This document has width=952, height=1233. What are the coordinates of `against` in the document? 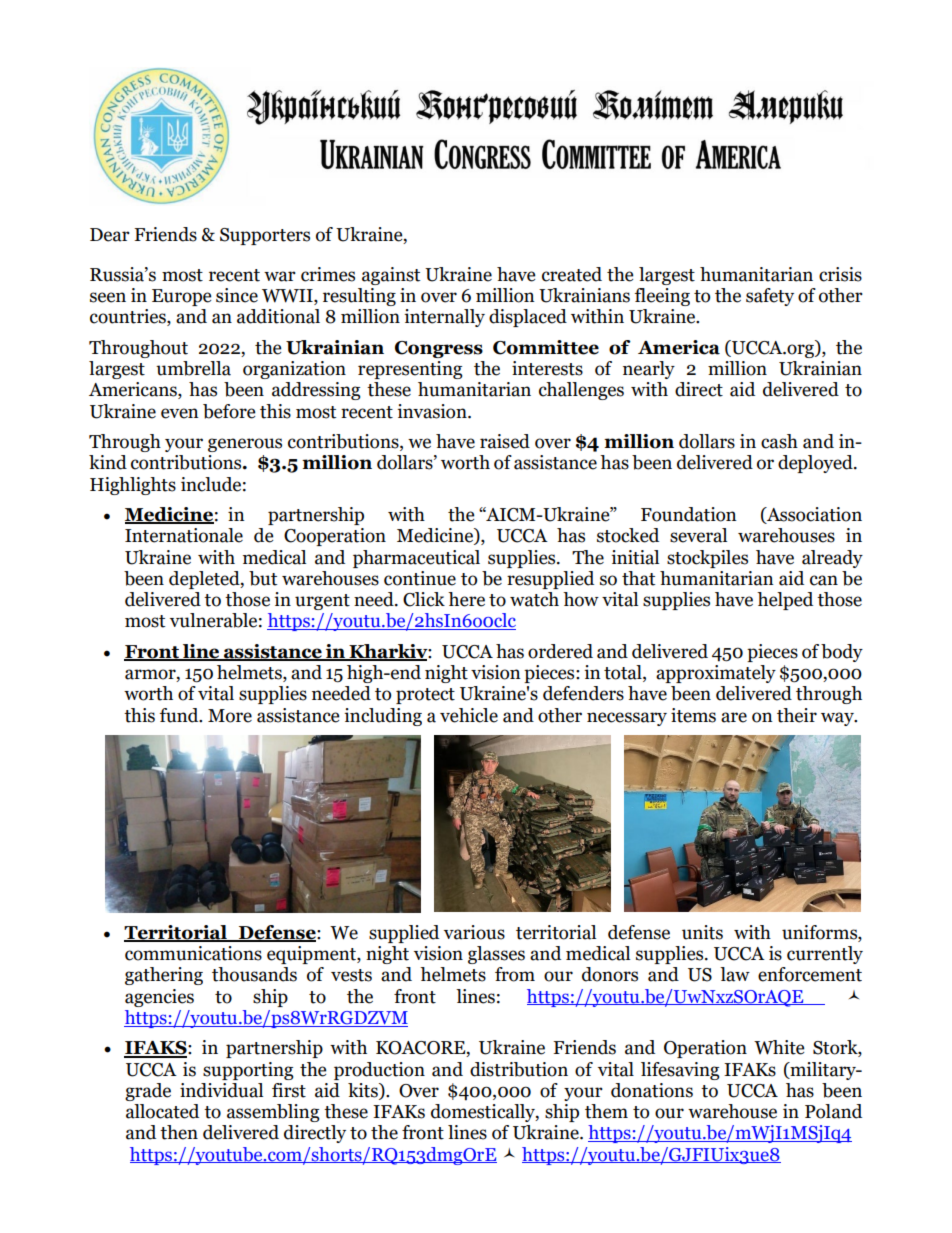 It's located at (391, 276).
